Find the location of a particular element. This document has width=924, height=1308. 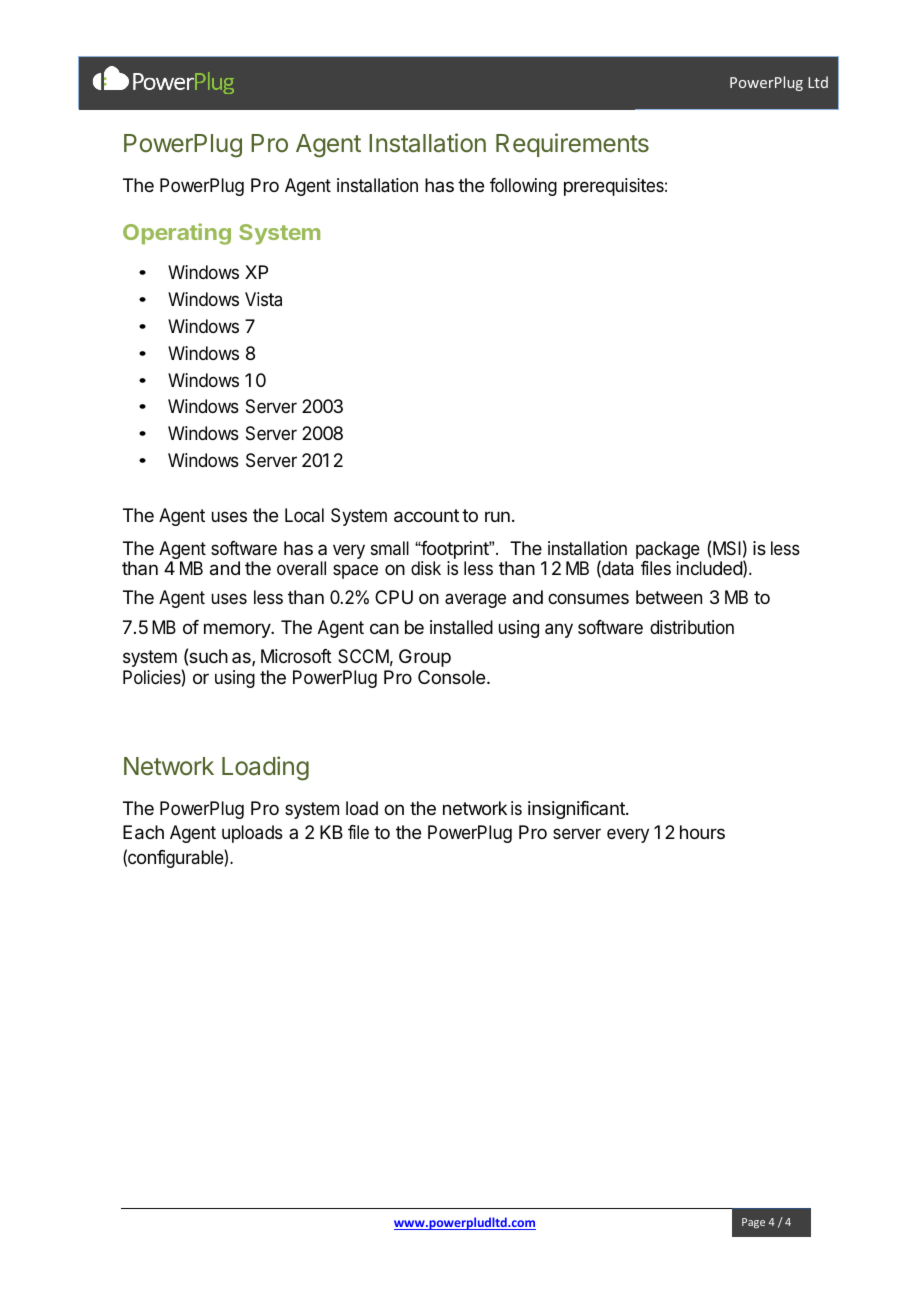

Requirements is located at coordinates (572, 145).
